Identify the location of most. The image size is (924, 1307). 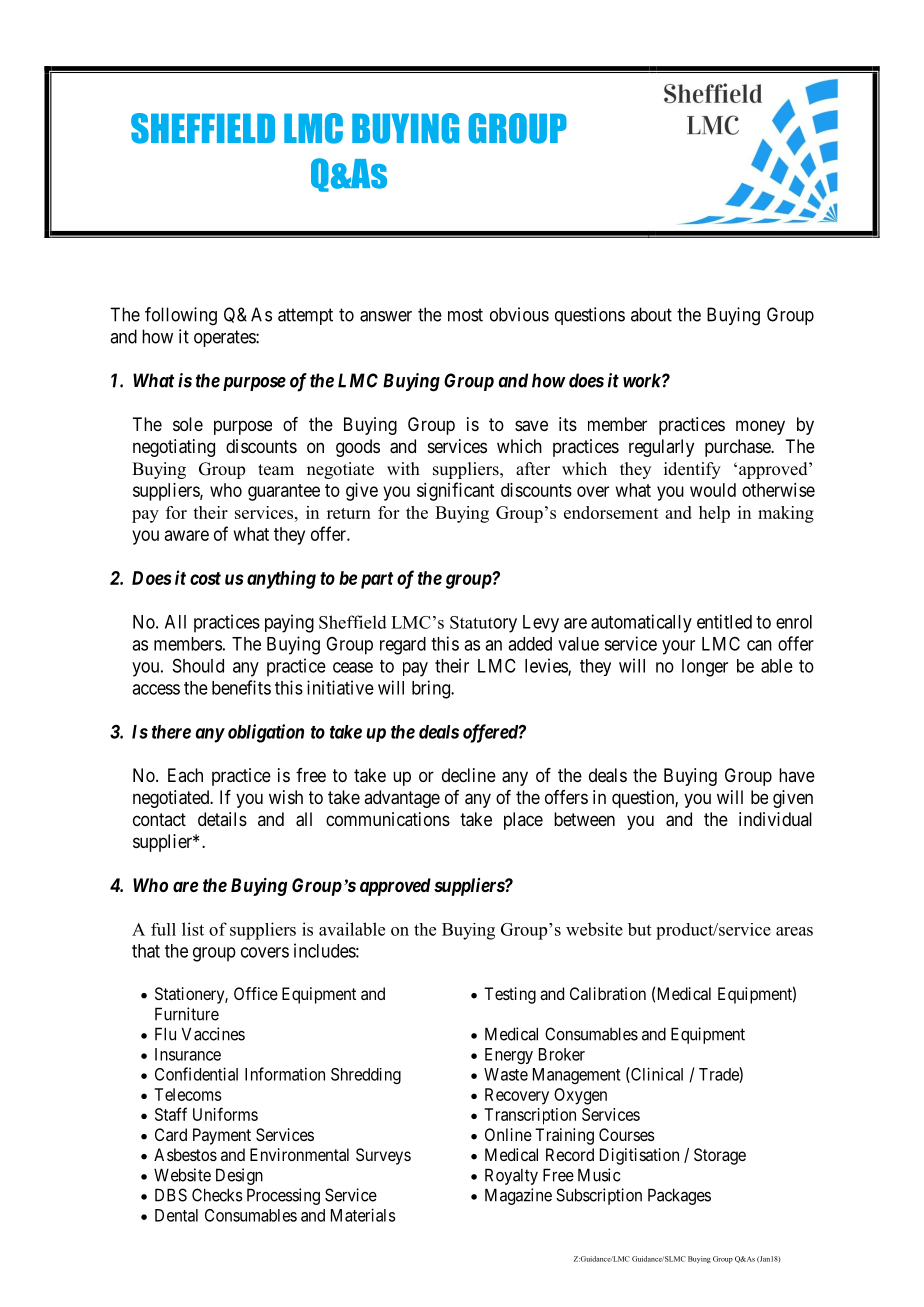
(465, 315).
